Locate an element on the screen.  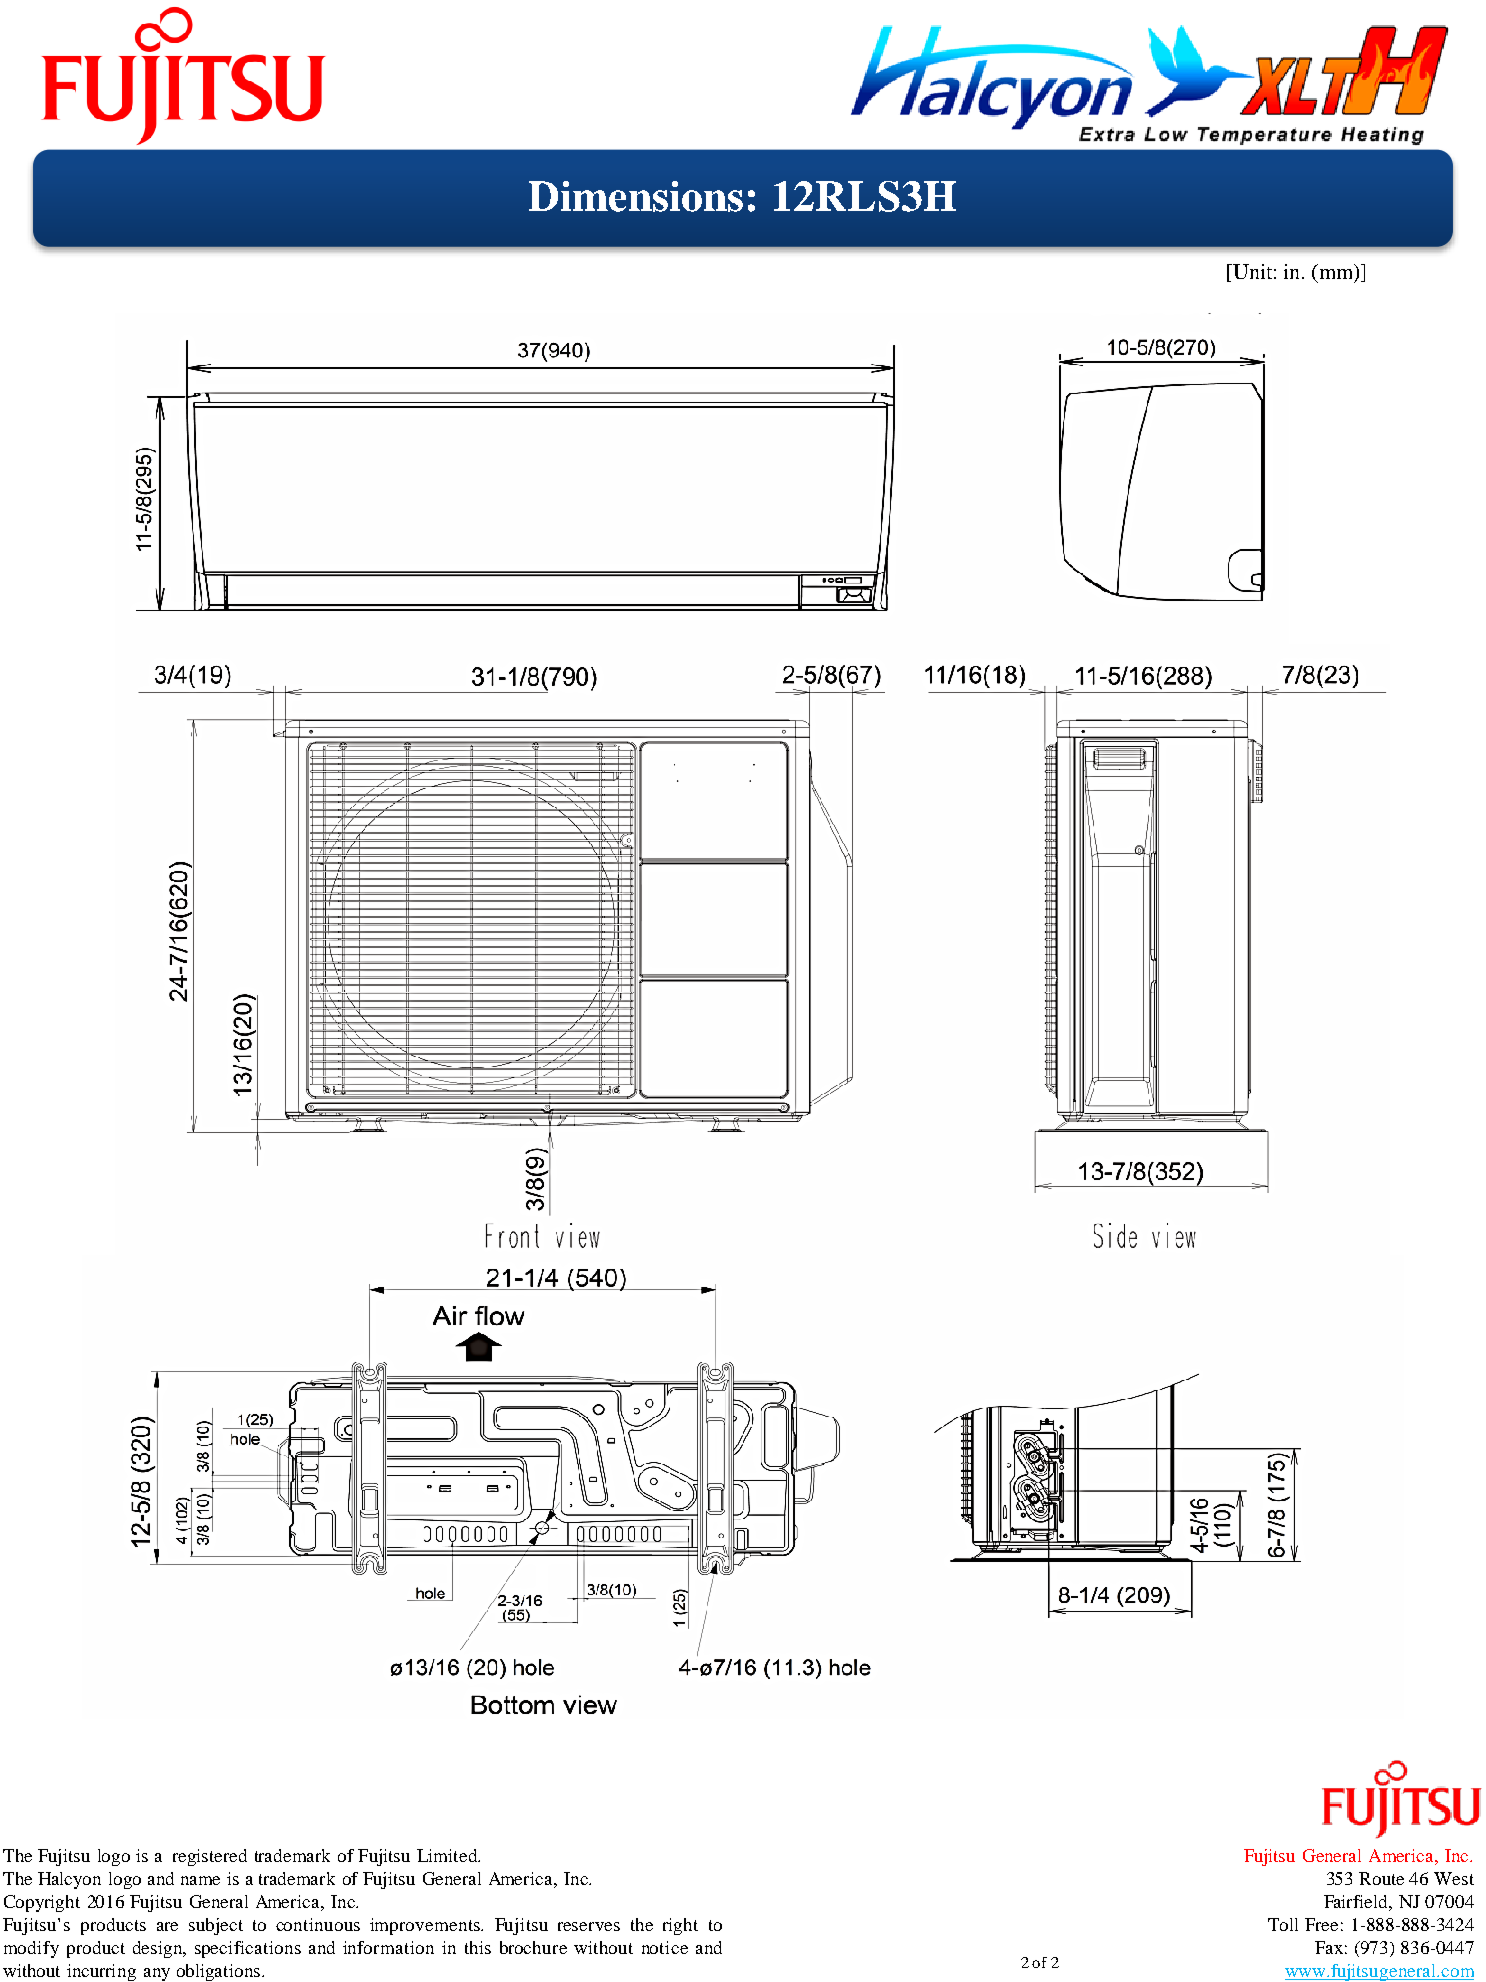
Toll is located at coordinates (1283, 1924).
